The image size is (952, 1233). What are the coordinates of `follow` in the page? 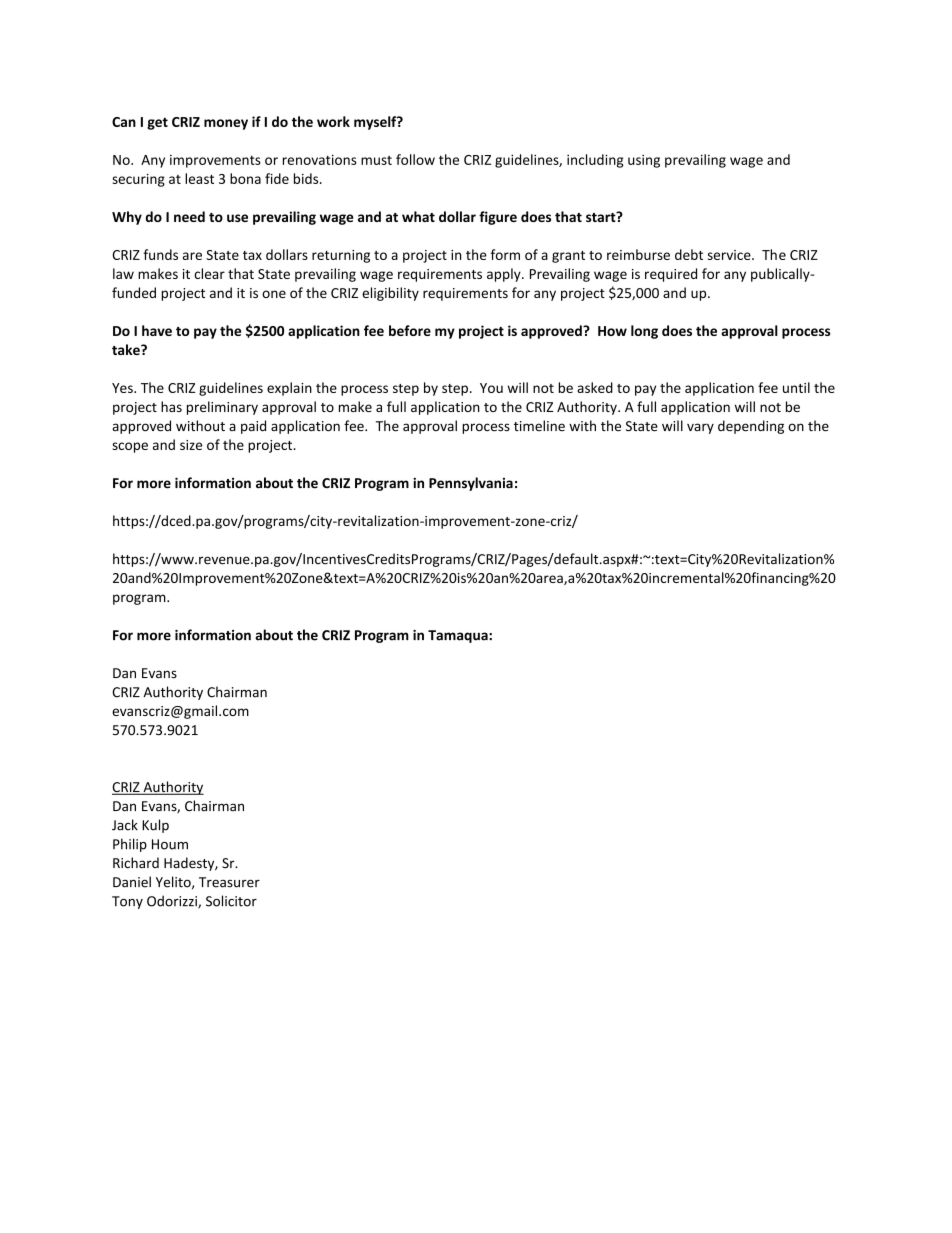 It's located at (415, 159).
